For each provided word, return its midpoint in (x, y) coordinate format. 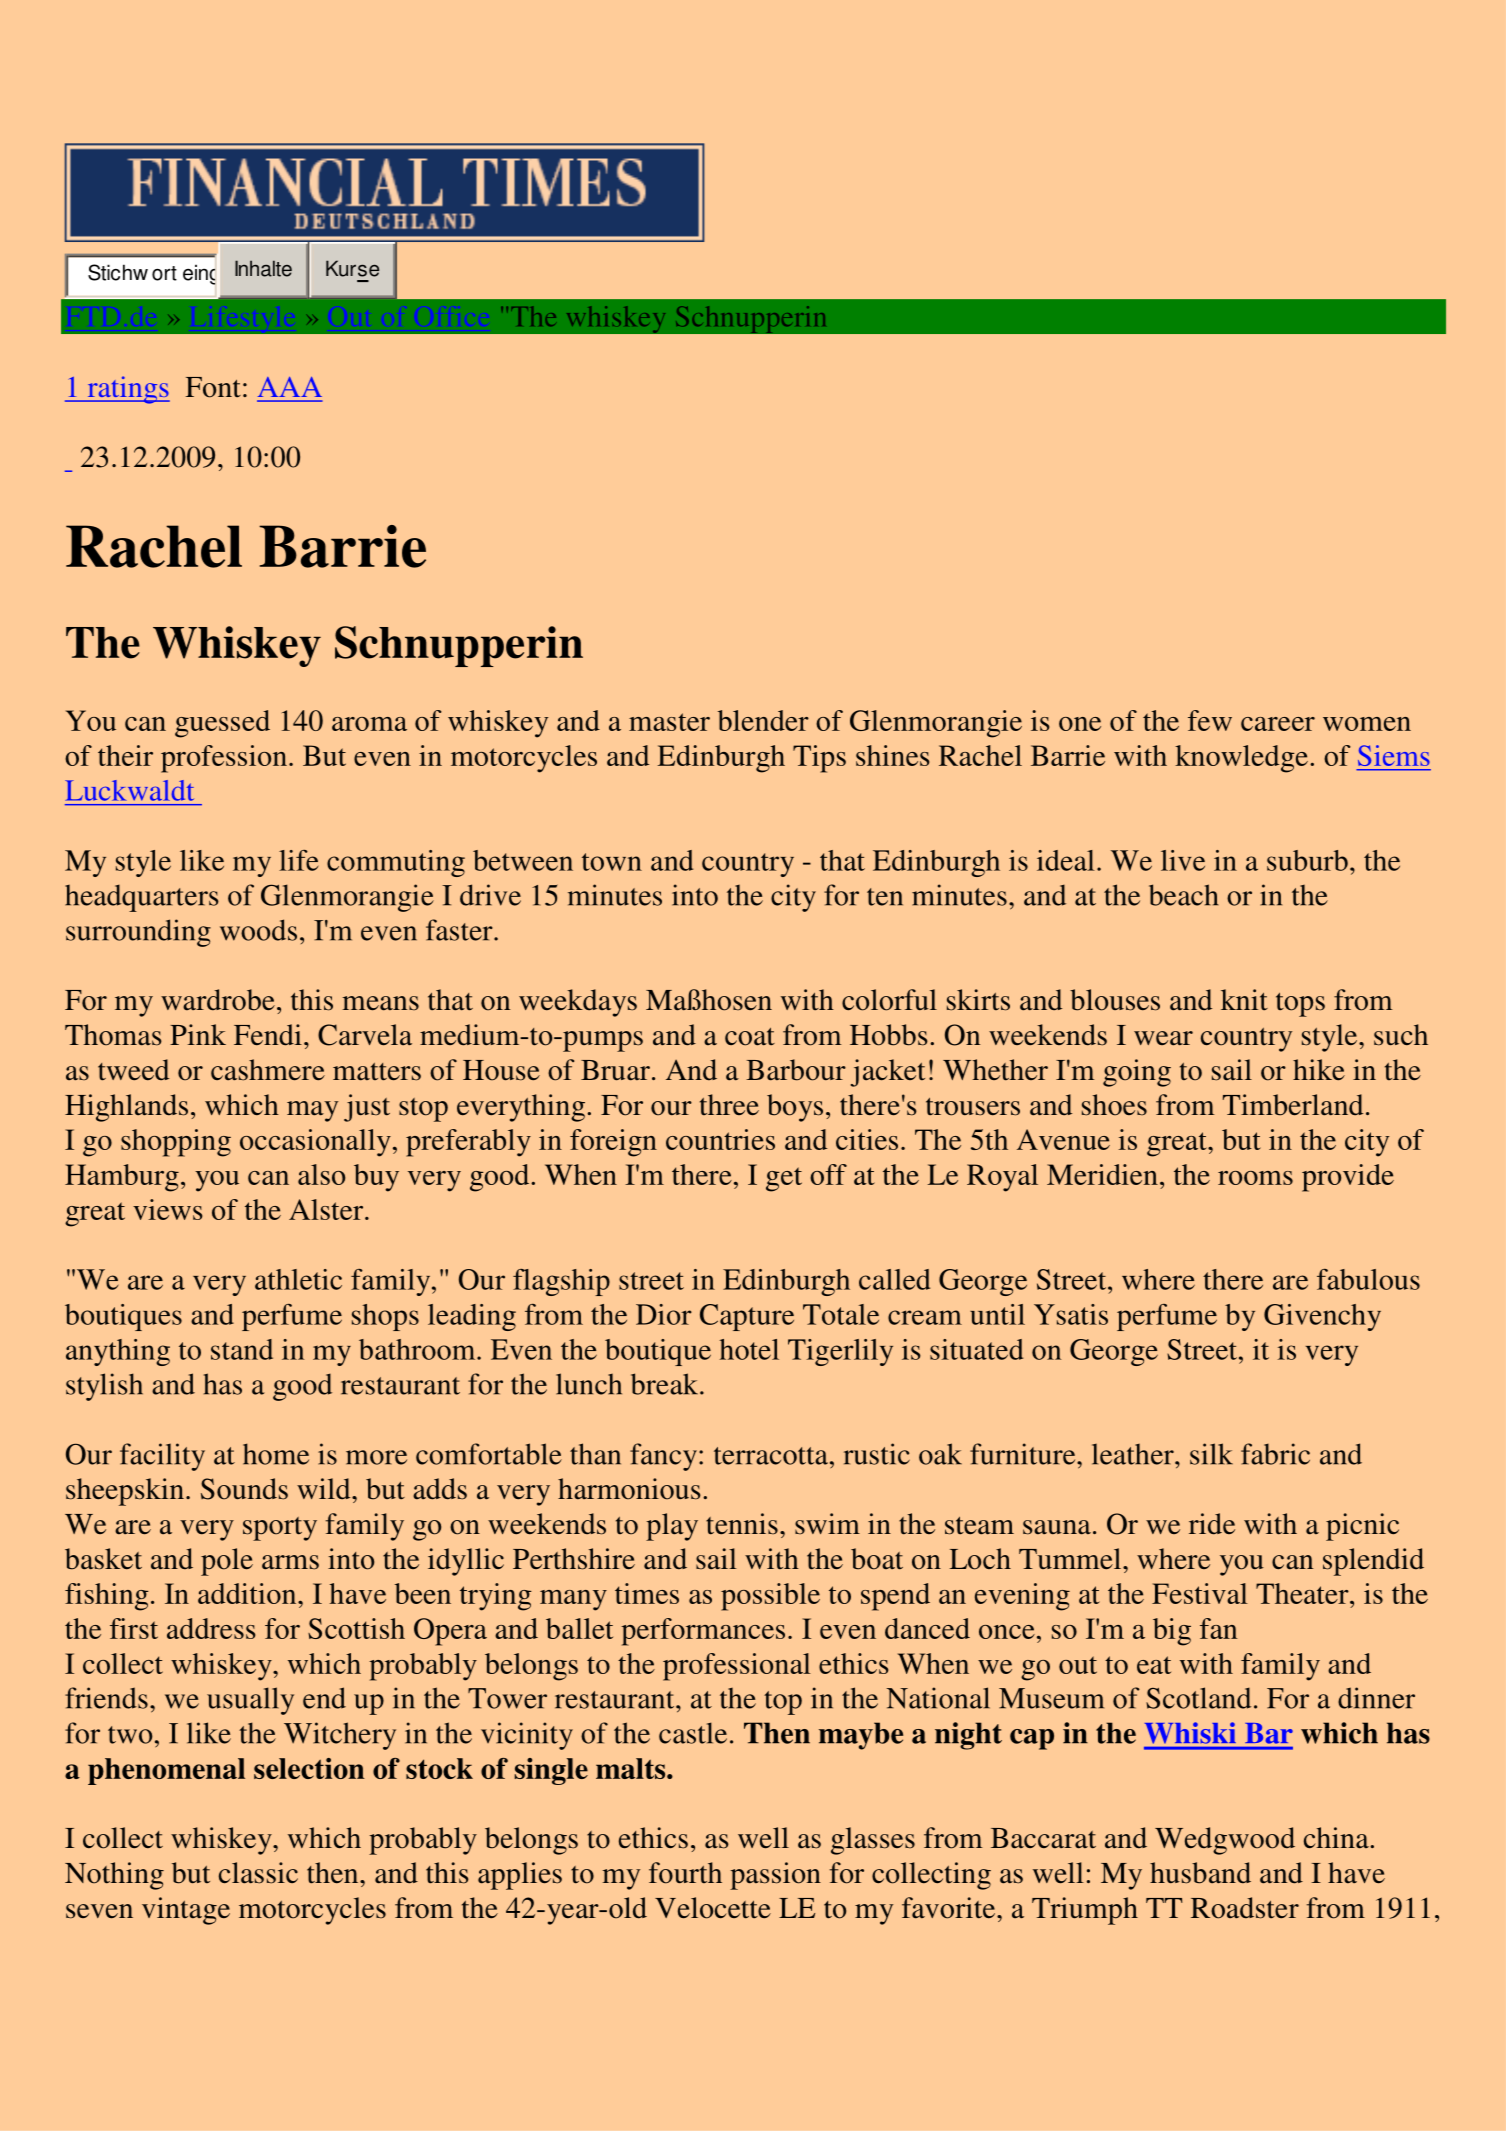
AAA (290, 387)
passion (775, 1876)
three (729, 1105)
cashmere (268, 1070)
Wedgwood (1225, 1841)
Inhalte (263, 268)
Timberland (1293, 1105)
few (1210, 720)
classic (258, 1873)
